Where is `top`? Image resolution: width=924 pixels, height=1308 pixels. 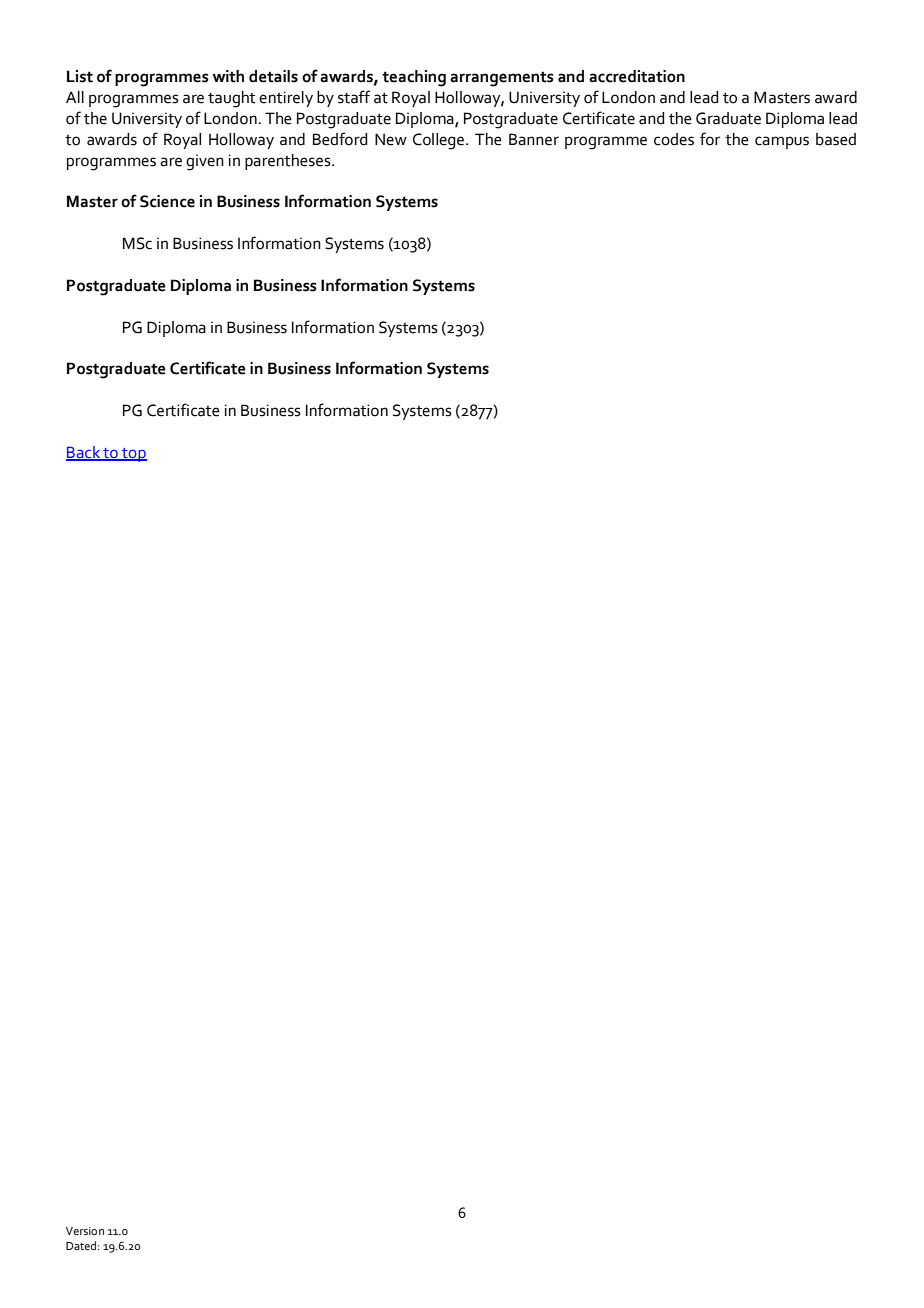 top is located at coordinates (133, 455).
